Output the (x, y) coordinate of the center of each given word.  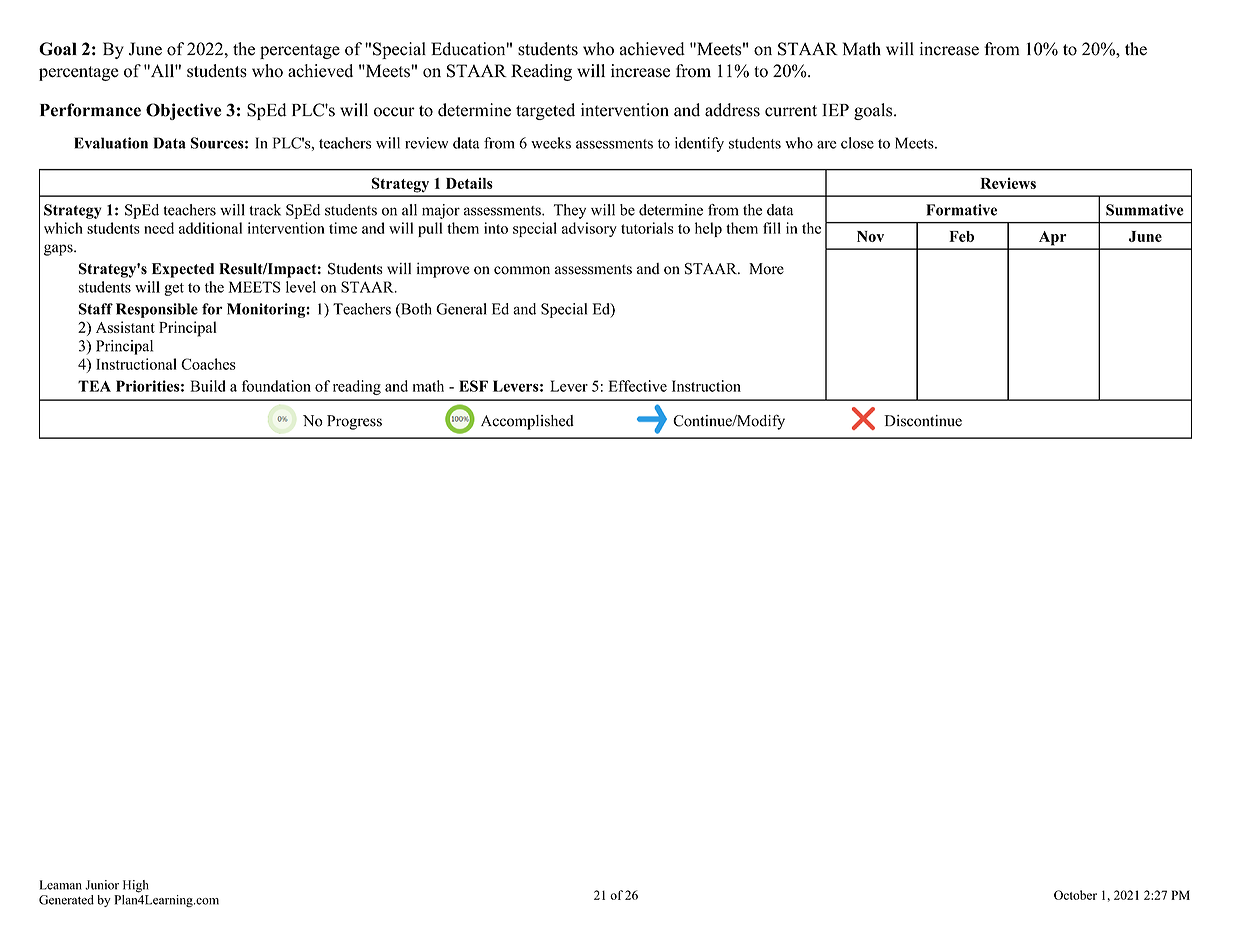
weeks (551, 143)
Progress (354, 422)
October (1075, 895)
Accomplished (527, 422)
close (857, 143)
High (136, 886)
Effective (638, 386)
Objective (183, 111)
